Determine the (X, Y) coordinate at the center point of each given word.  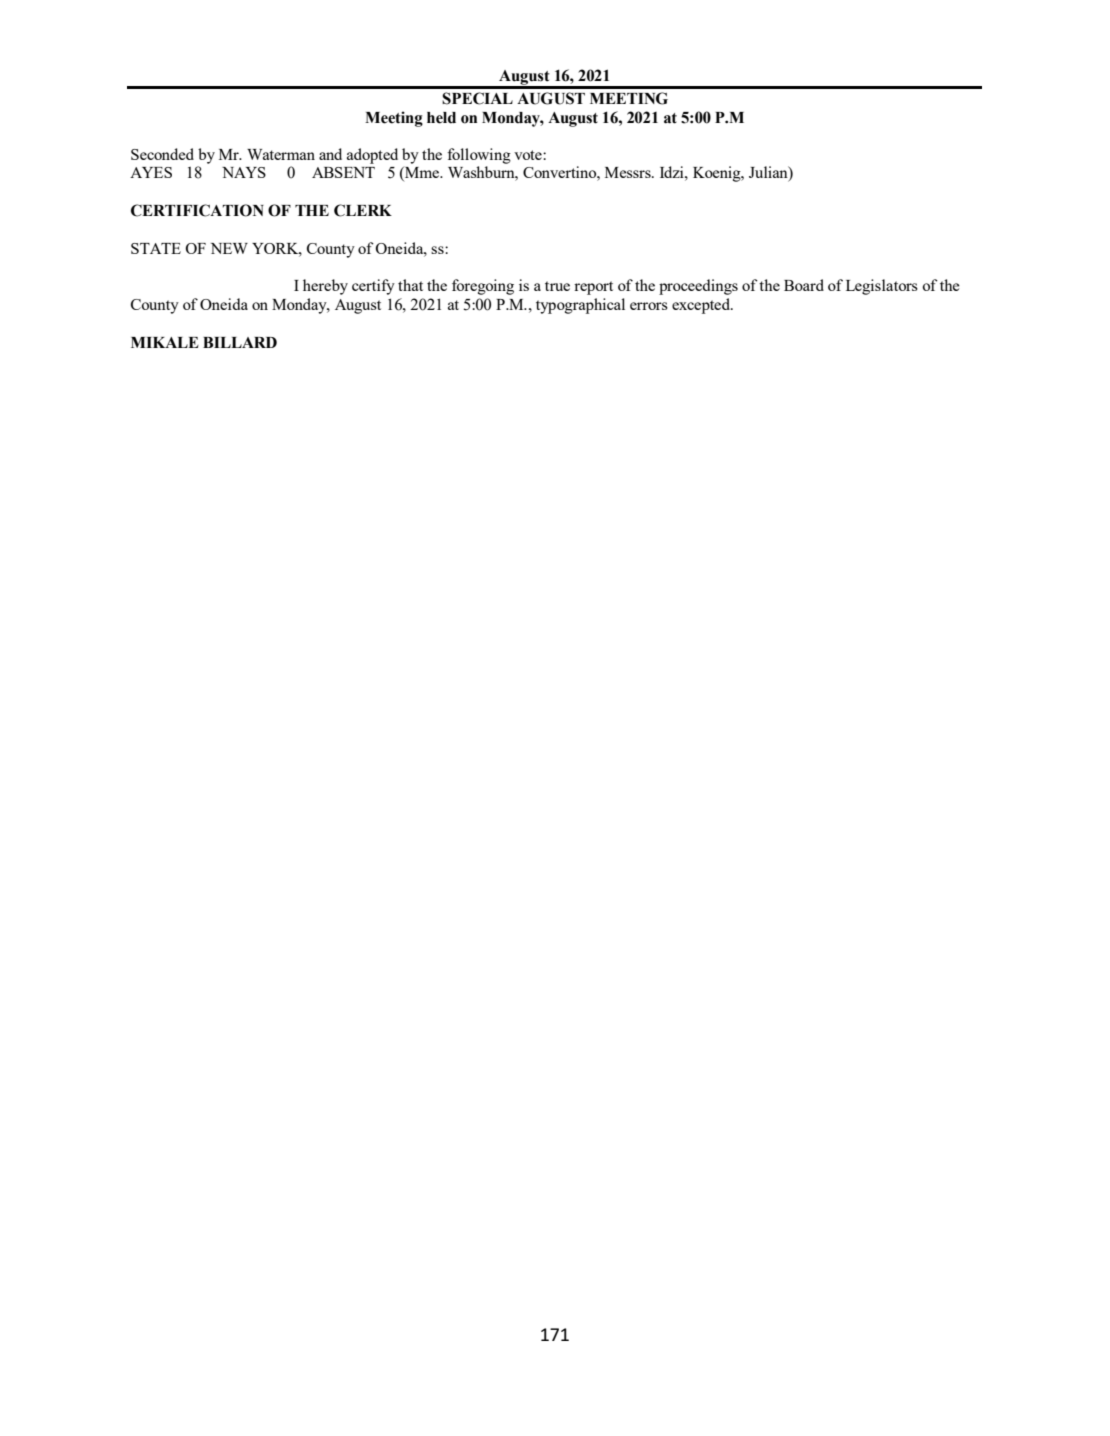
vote (529, 155)
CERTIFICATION (197, 210)
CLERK (363, 210)
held (441, 118)
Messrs (629, 172)
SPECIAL (477, 98)
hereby (325, 287)
